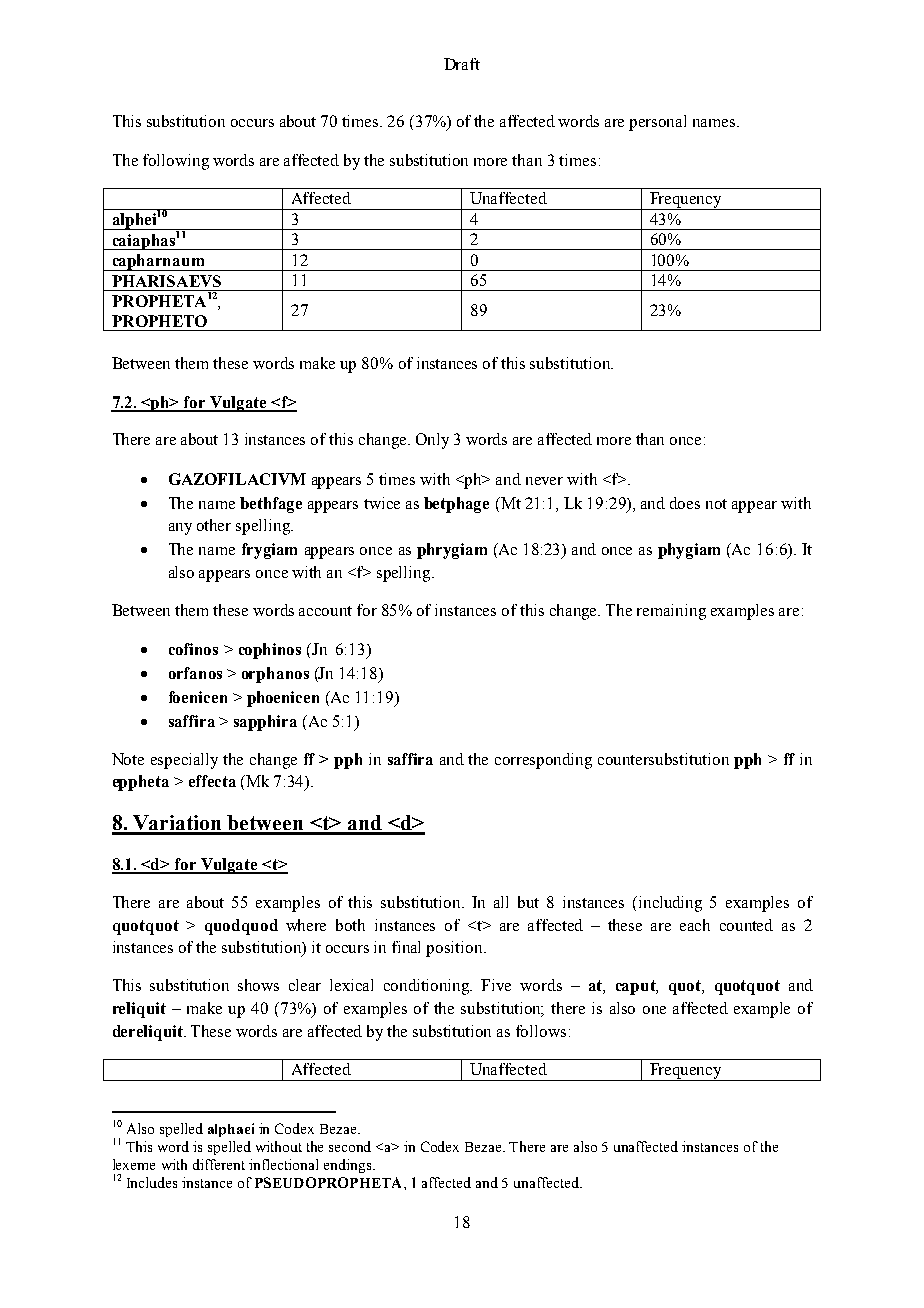 The image size is (924, 1308). I want to click on Only, so click(432, 441).
